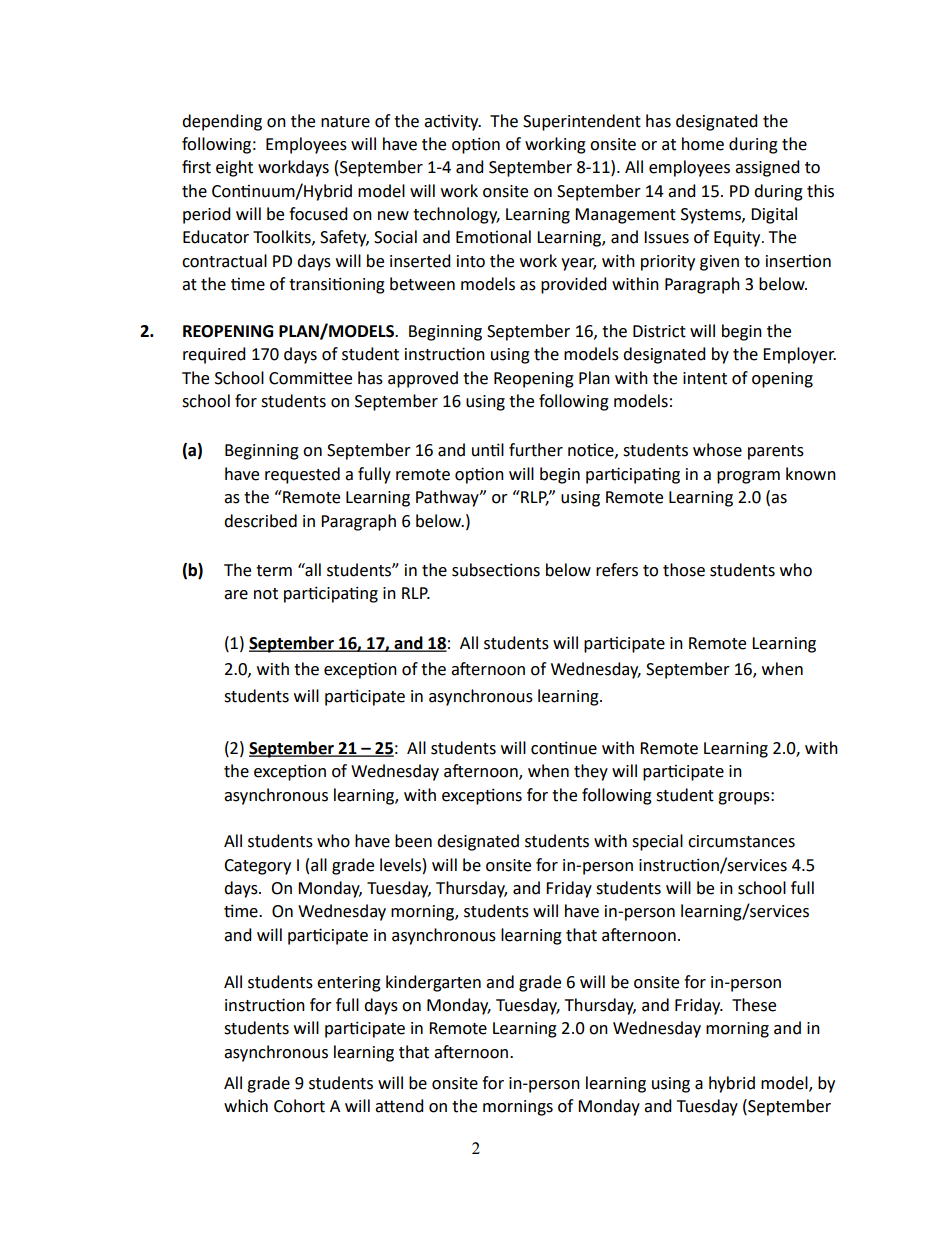 The height and width of the screenshot is (1233, 952). Describe the element at coordinates (799, 355) in the screenshot. I see `Employer` at that location.
